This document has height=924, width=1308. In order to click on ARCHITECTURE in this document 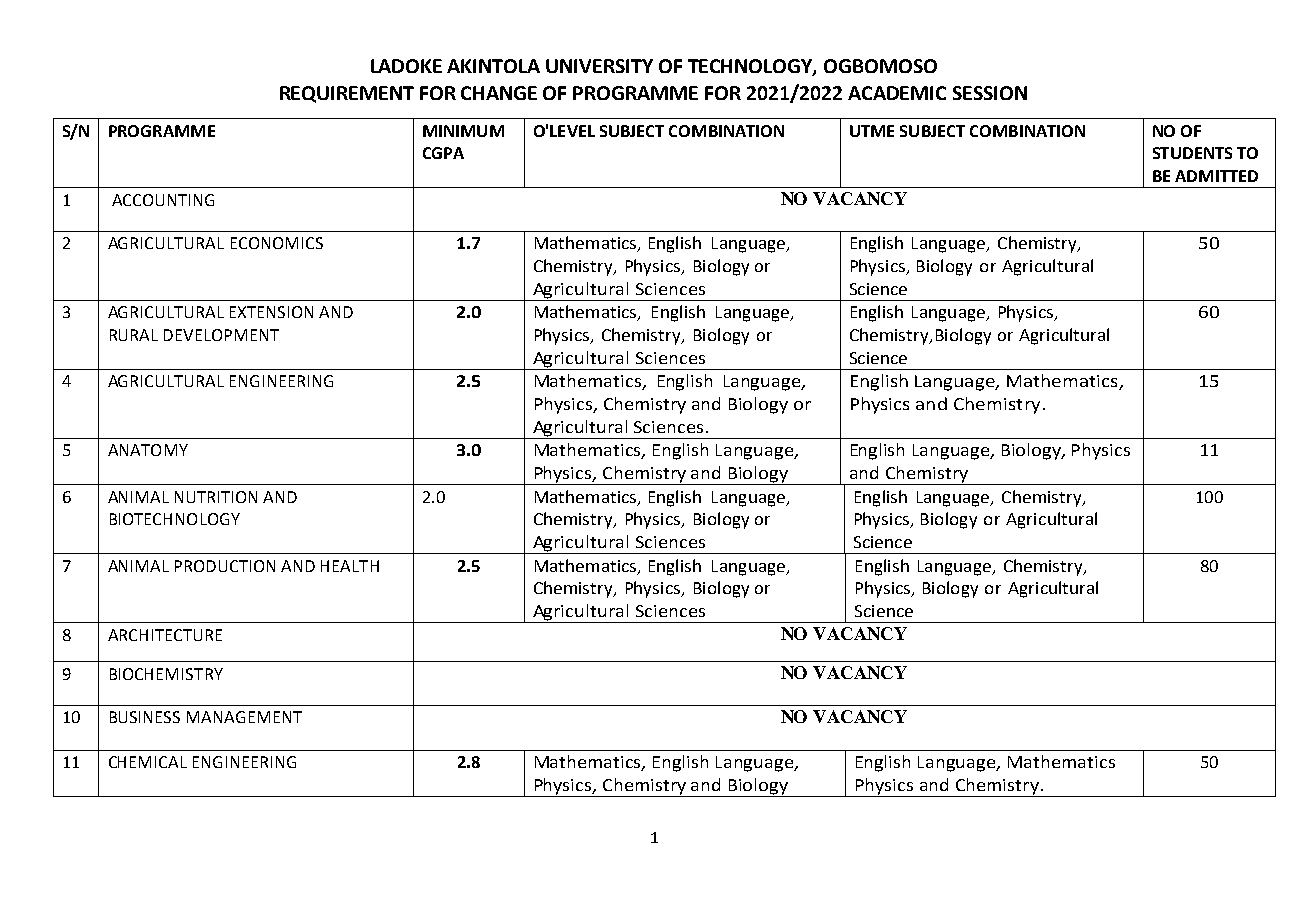, I will do `click(165, 635)`.
